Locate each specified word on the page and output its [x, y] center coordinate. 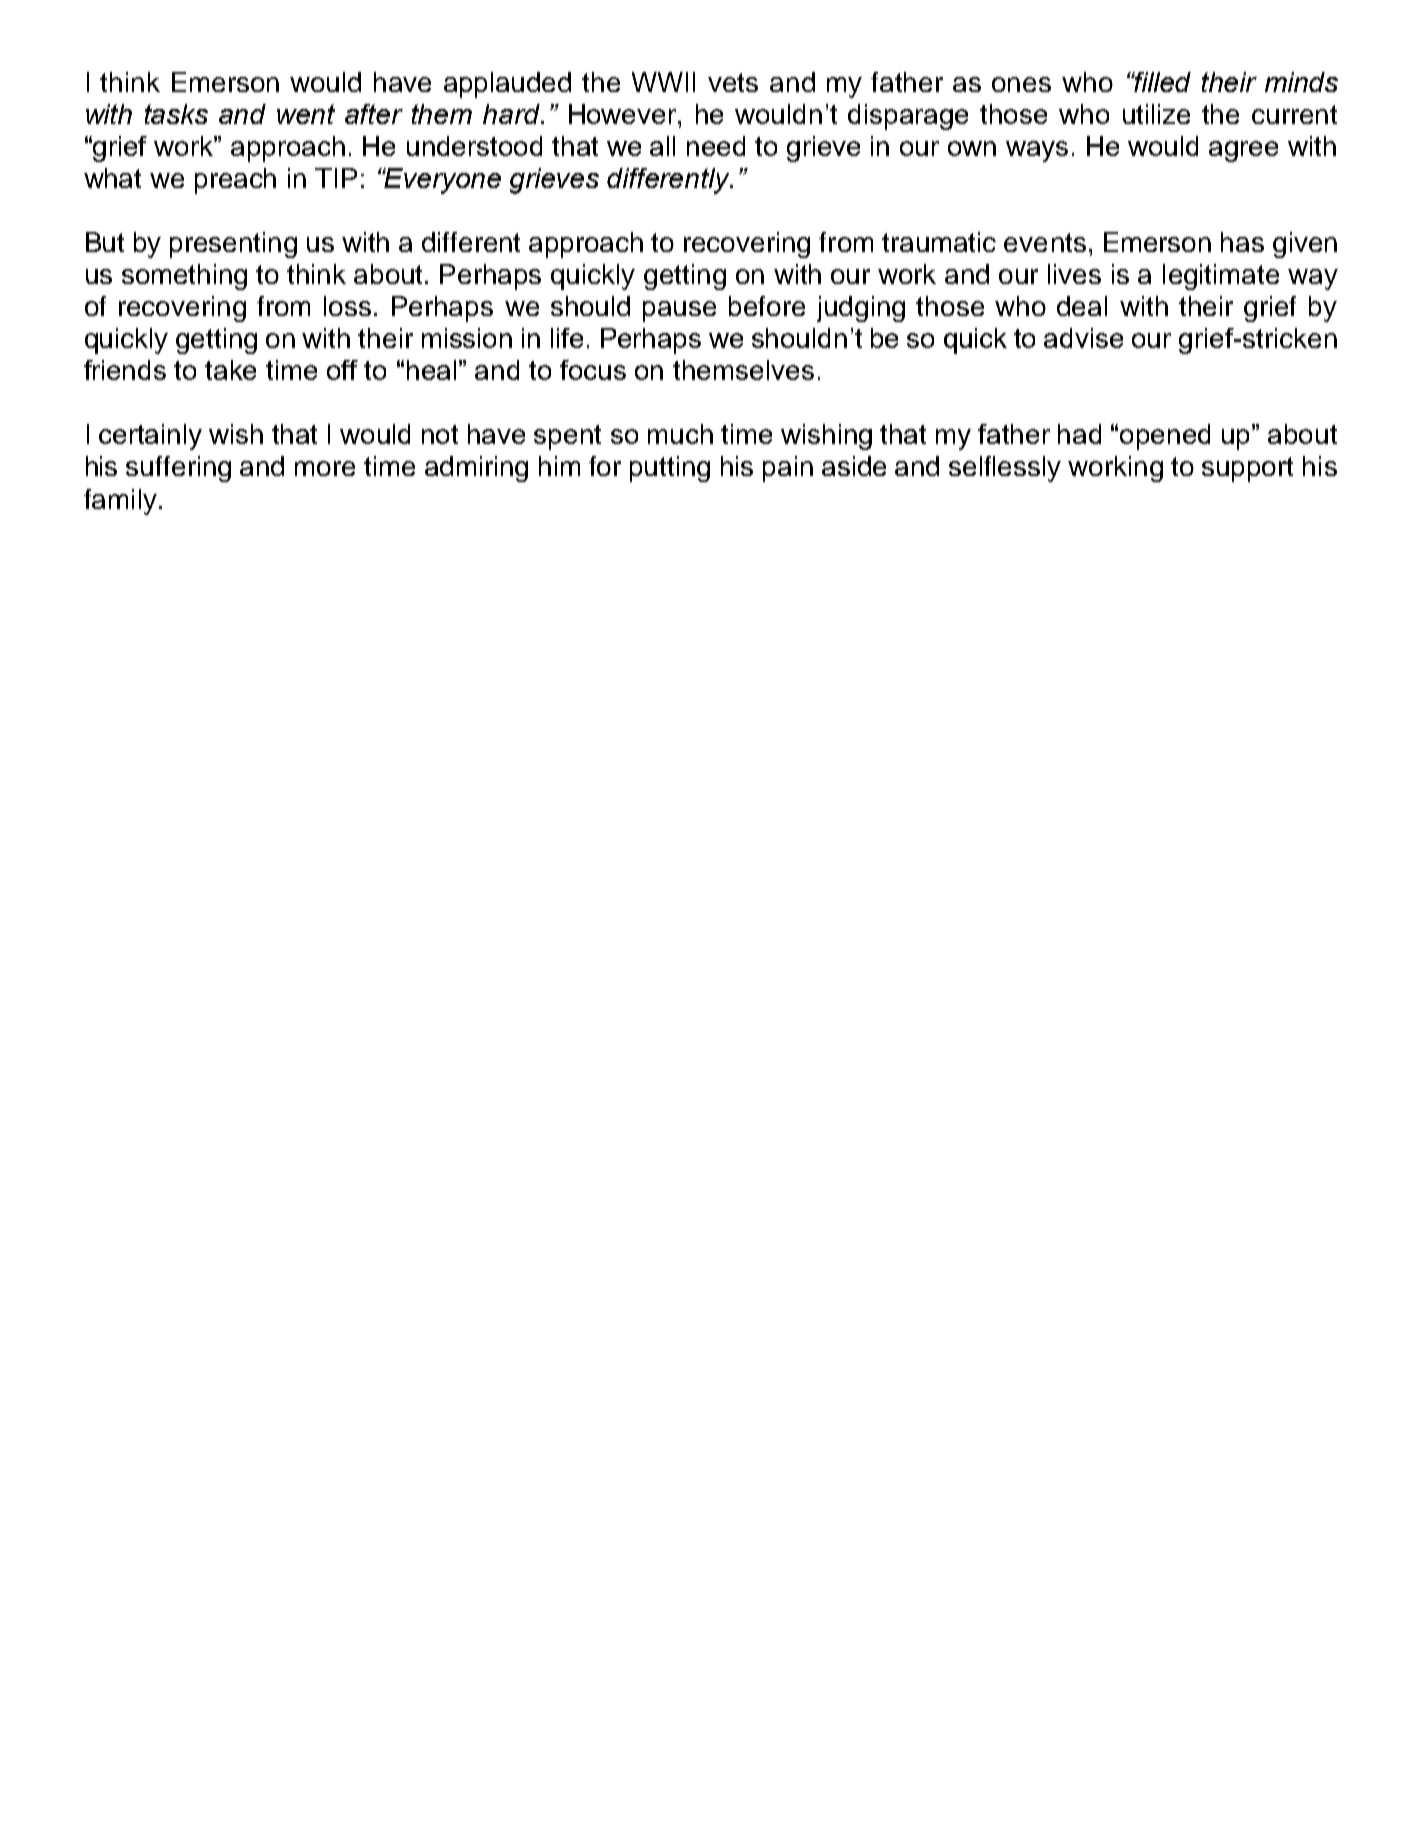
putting [670, 469]
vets [733, 82]
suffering [178, 469]
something [184, 277]
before [767, 306]
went [306, 114]
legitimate [1221, 277]
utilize [1156, 114]
